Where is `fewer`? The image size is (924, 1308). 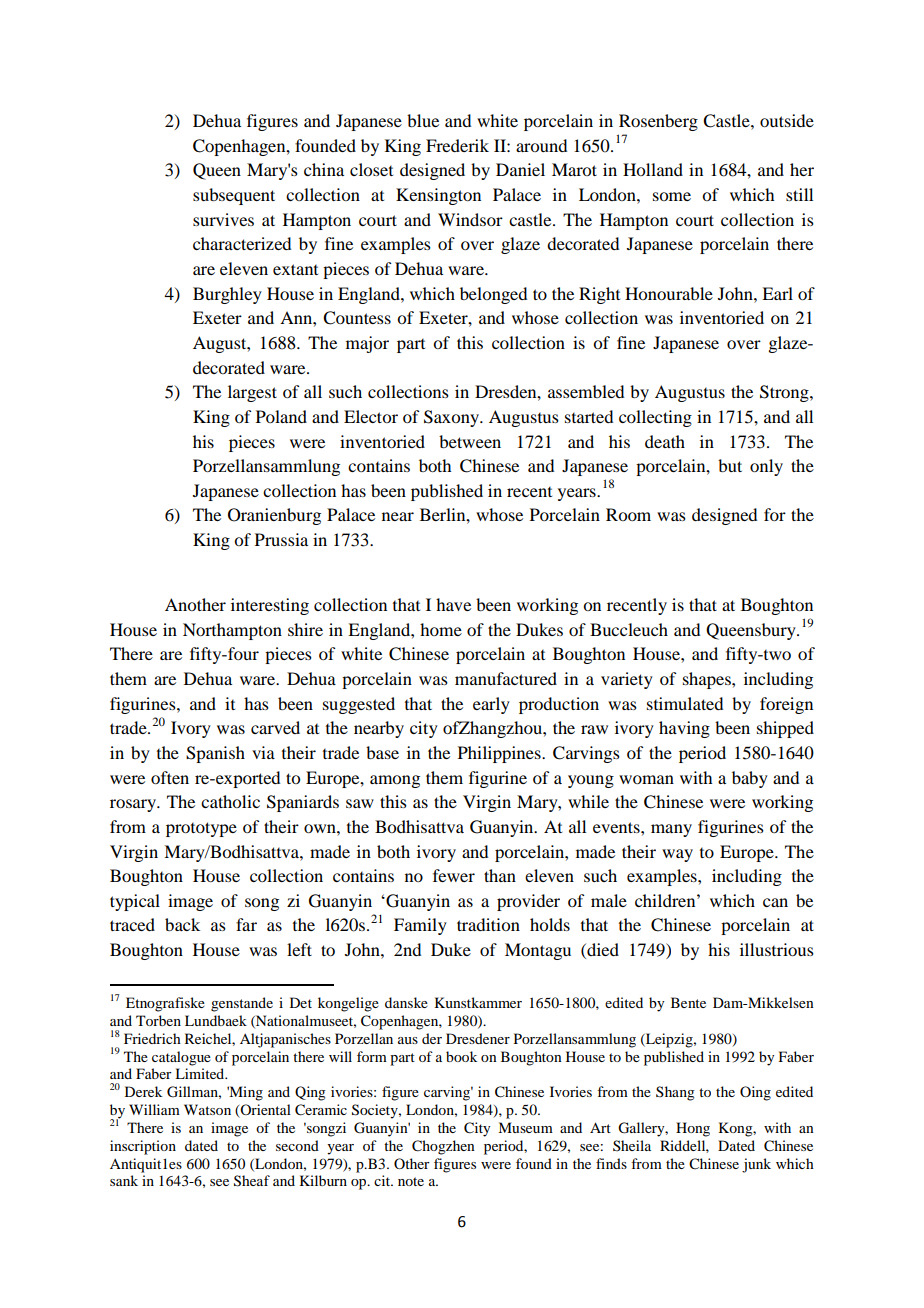
fewer is located at coordinates (454, 875).
